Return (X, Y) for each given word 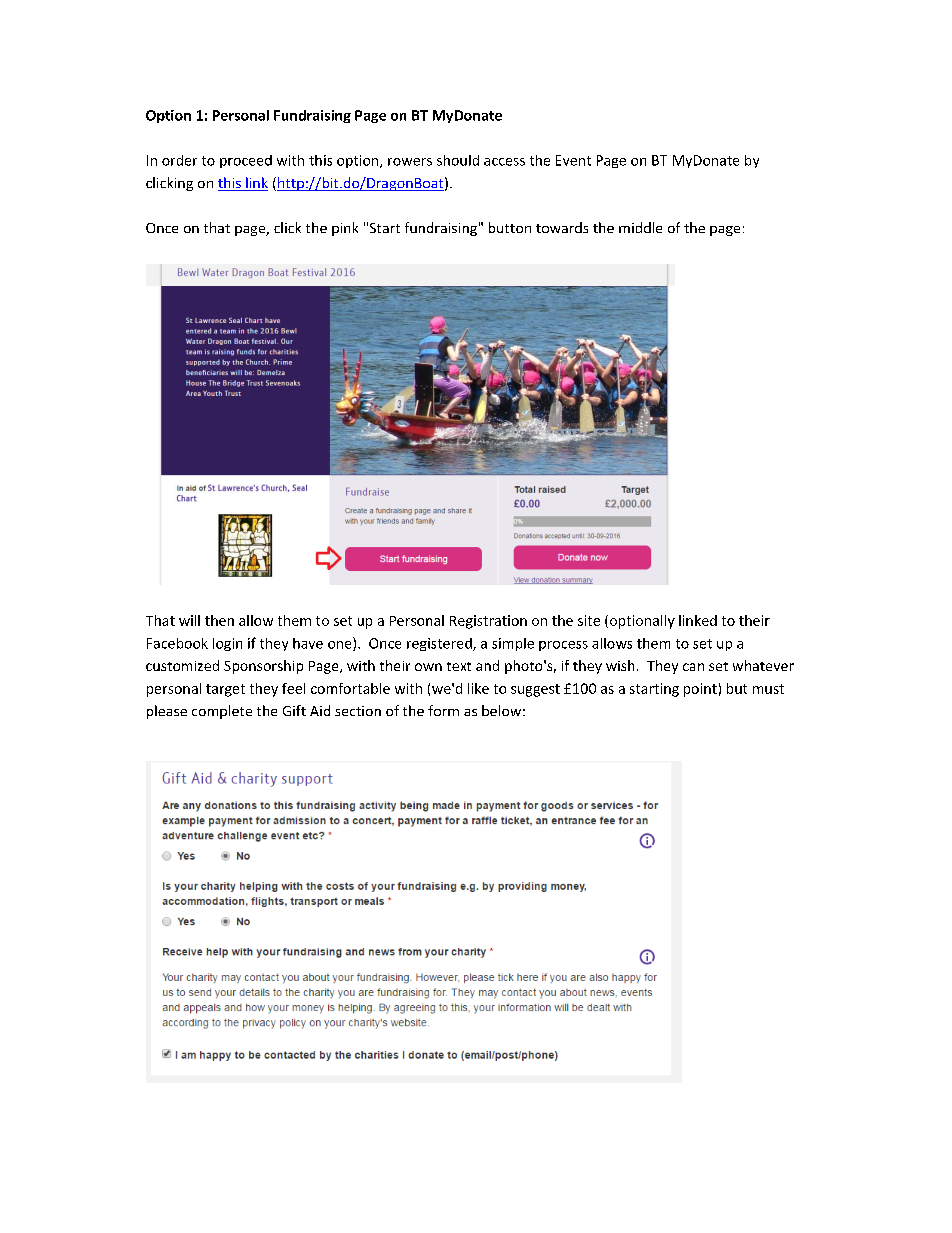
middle (640, 227)
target (225, 690)
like (478, 688)
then (219, 620)
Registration (488, 622)
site (589, 620)
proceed (246, 161)
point (700, 690)
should (458, 160)
